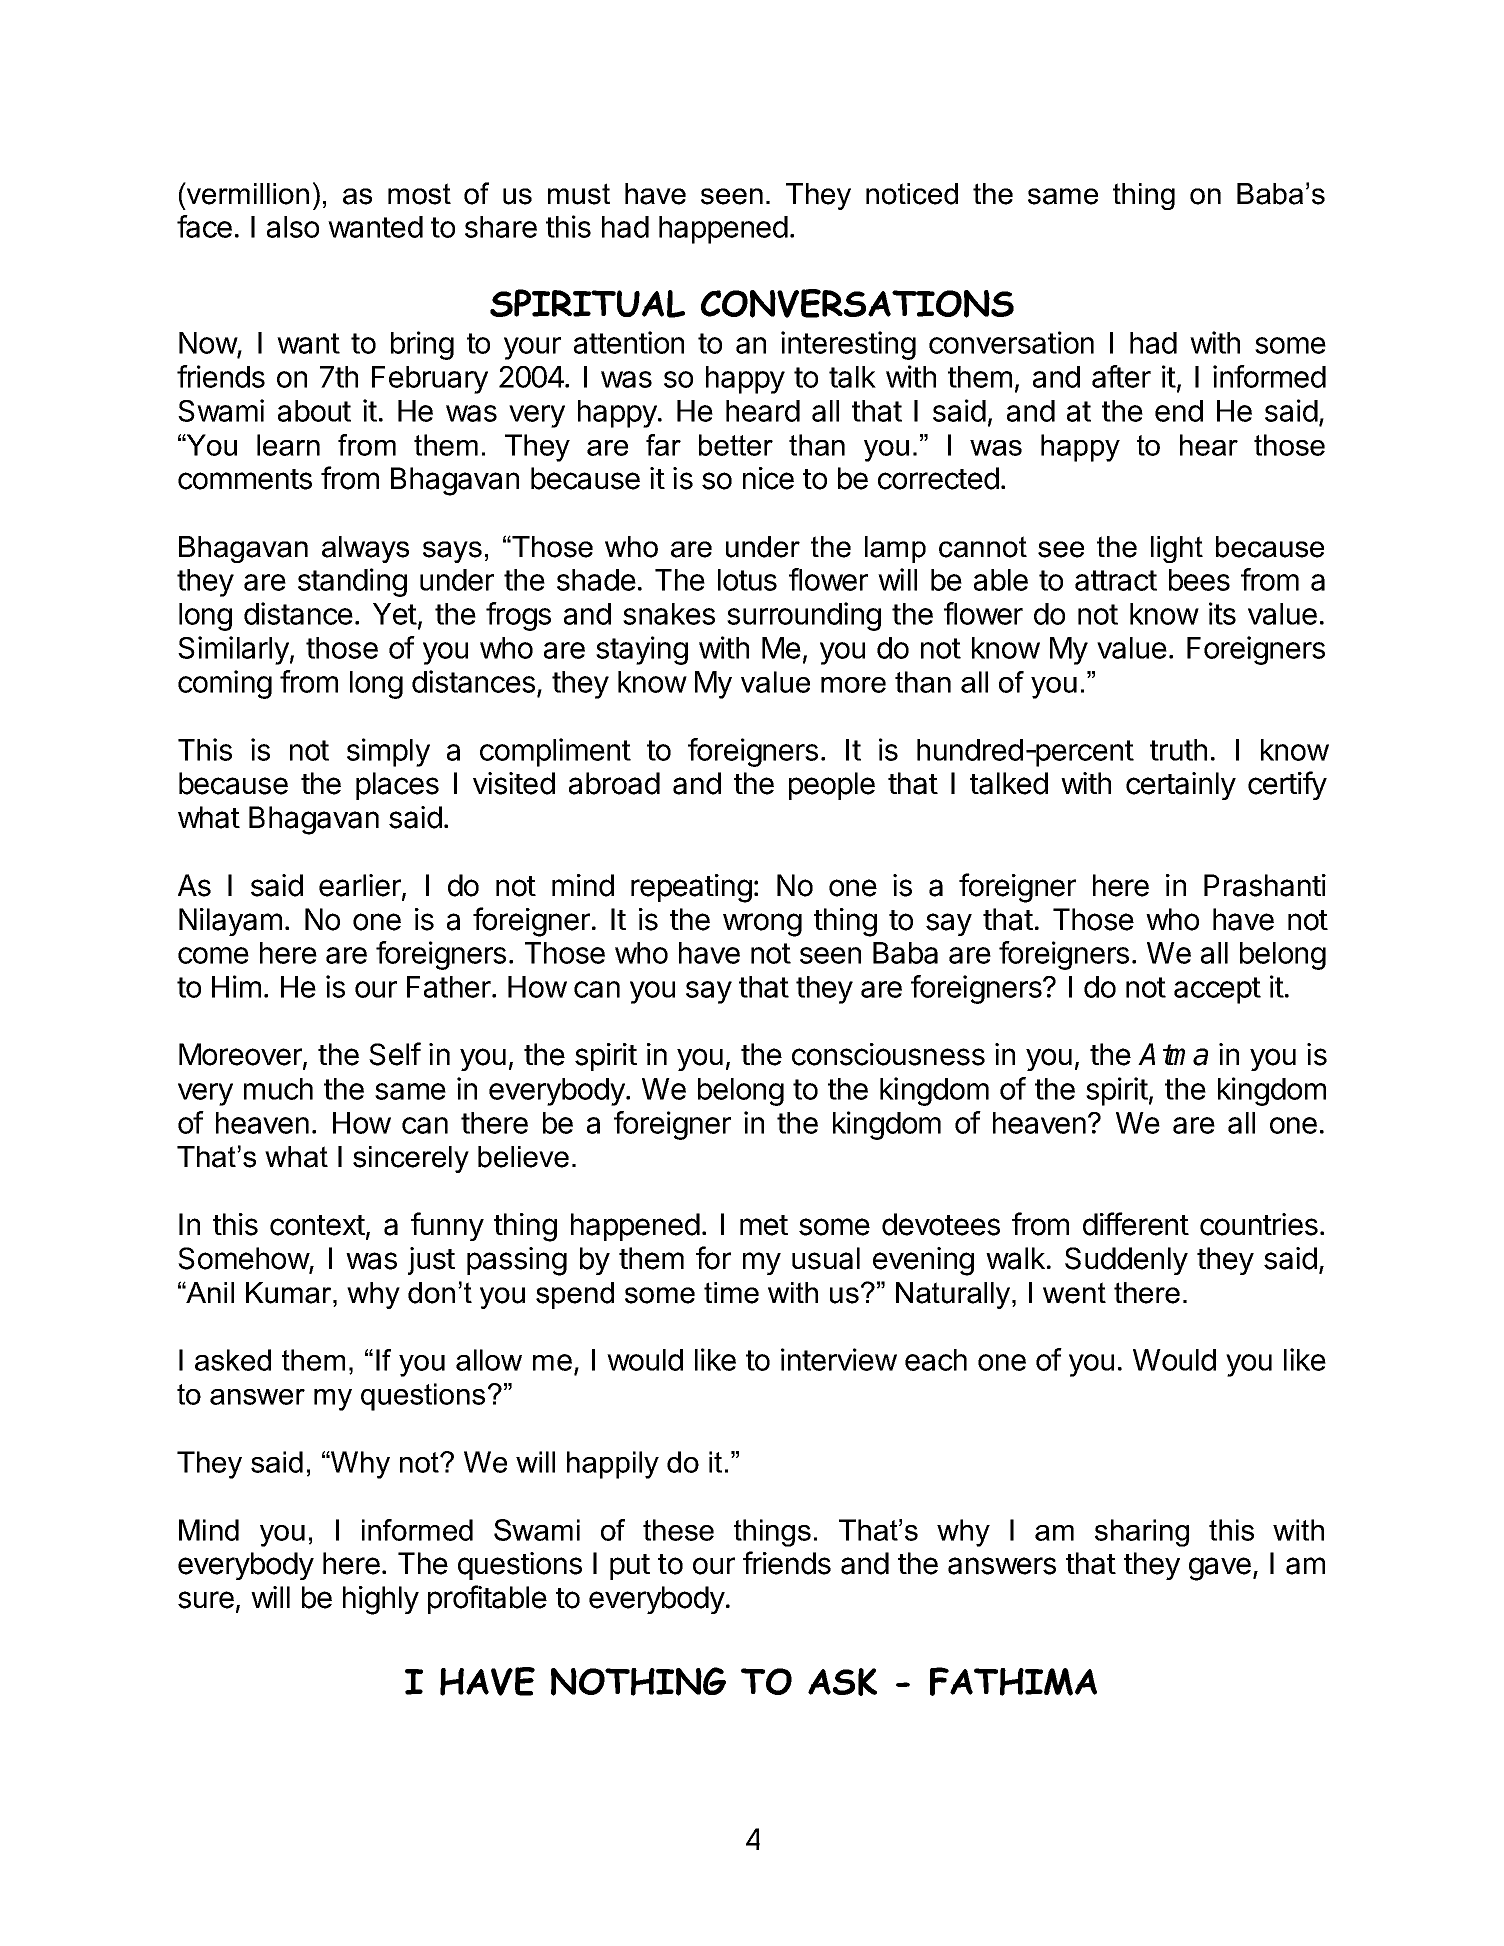  Describe the element at coordinates (1217, 990) in the image. I see `accept` at that location.
